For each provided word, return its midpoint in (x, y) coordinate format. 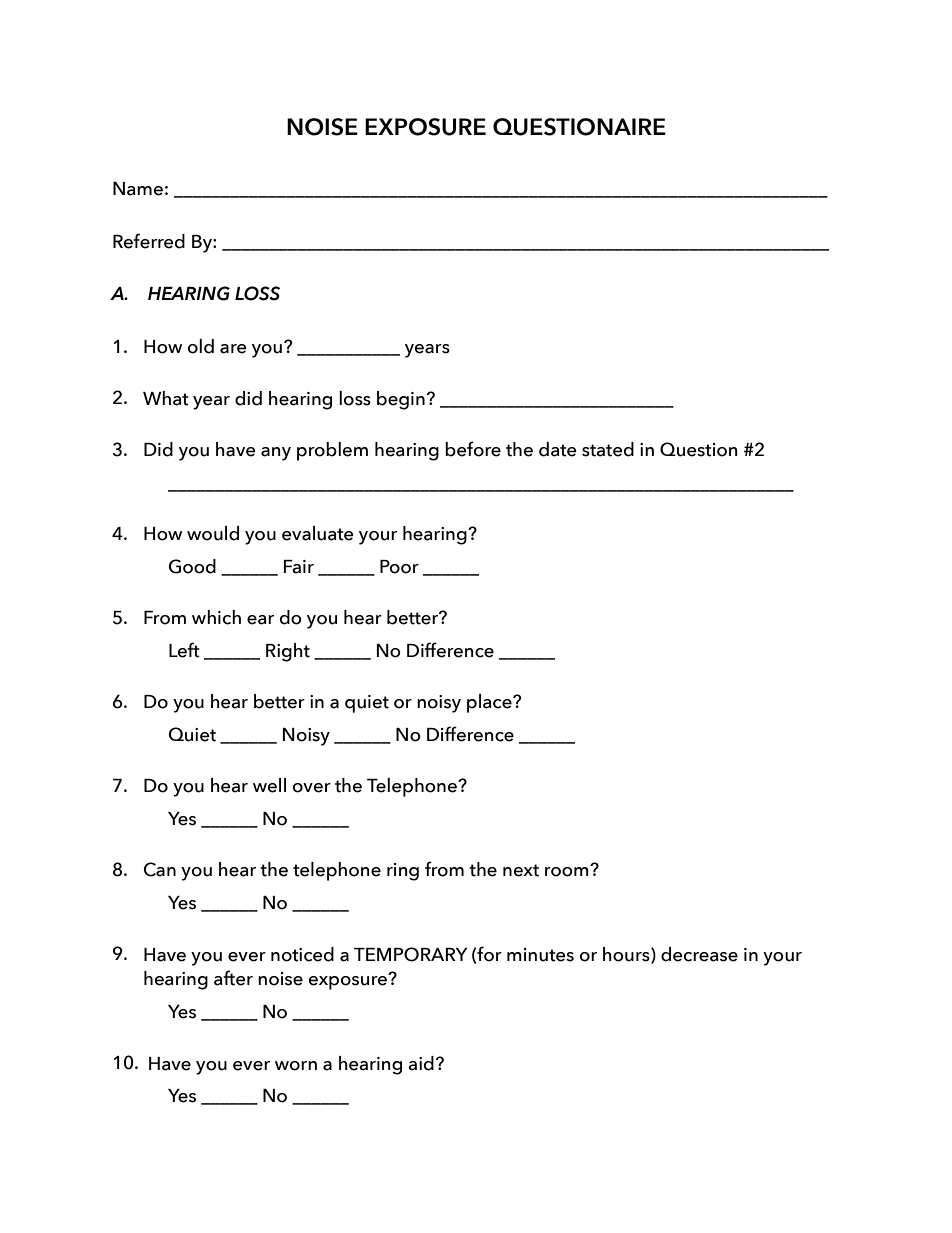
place (490, 703)
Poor (399, 567)
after (233, 978)
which (216, 617)
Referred (149, 241)
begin (401, 400)
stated (608, 449)
